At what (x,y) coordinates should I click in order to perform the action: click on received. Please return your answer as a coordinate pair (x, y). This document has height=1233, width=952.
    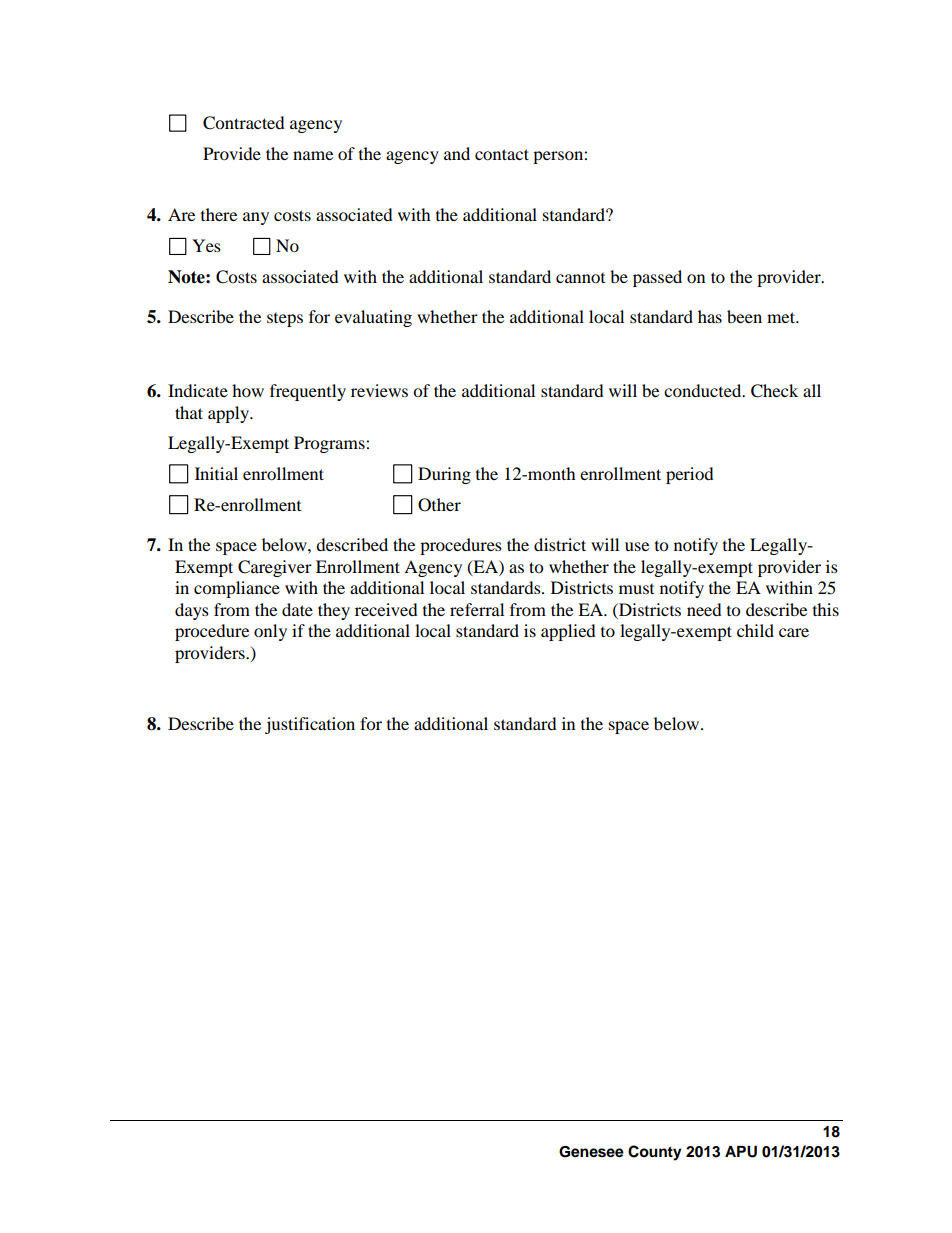
    Looking at the image, I should click on (386, 609).
